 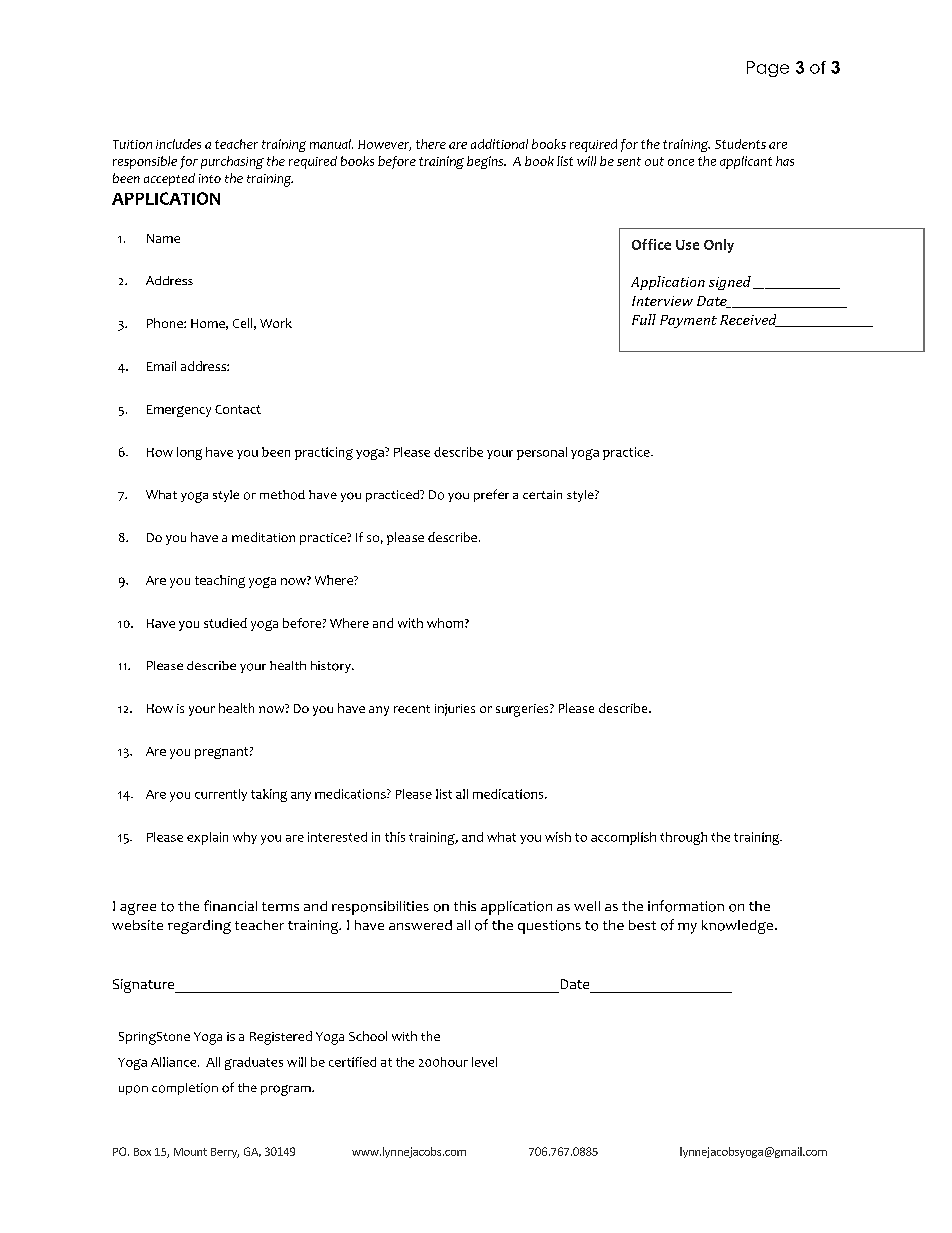 What do you see at coordinates (740, 144) in the screenshot?
I see `Students` at bounding box center [740, 144].
